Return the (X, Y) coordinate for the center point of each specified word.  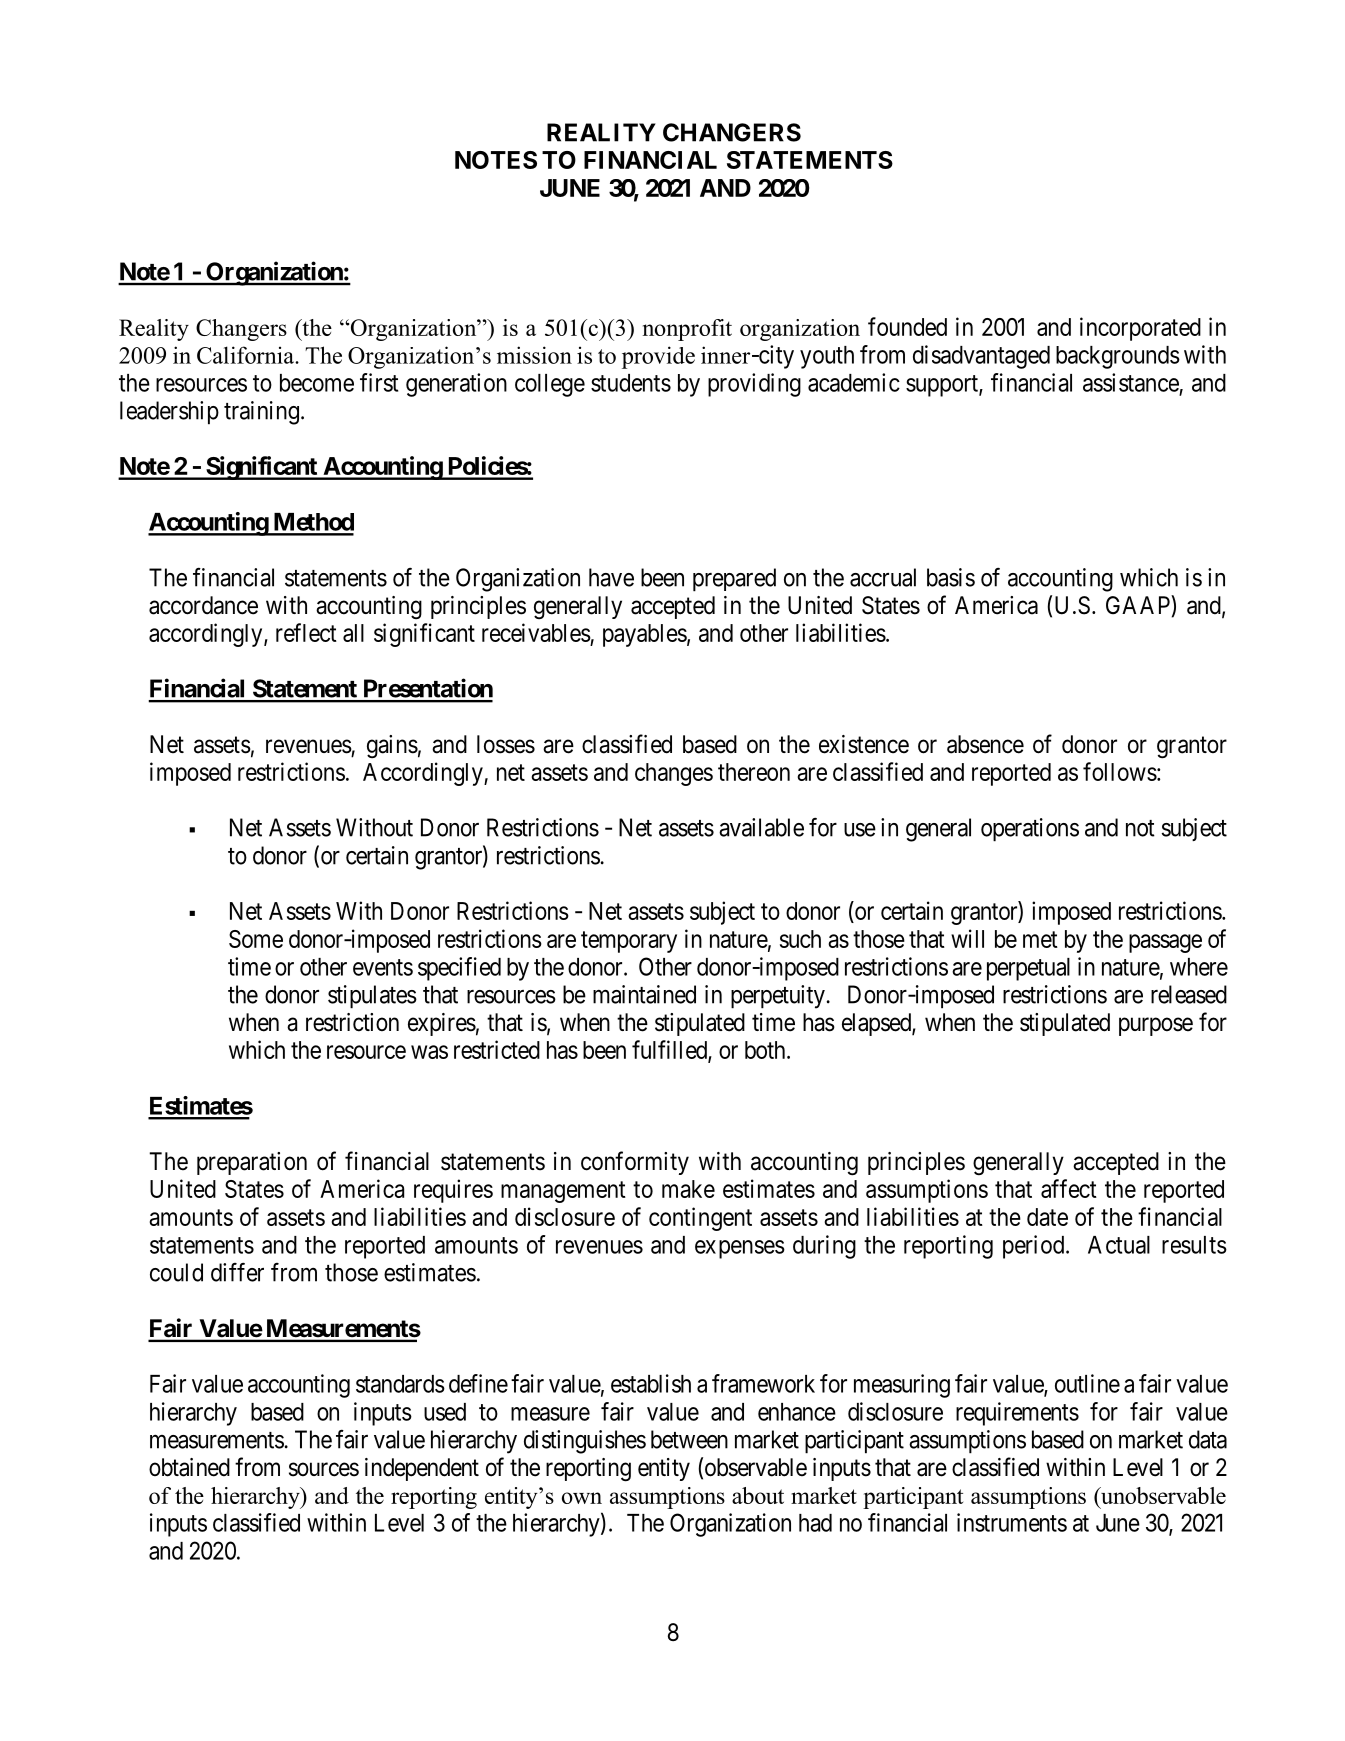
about (758, 1495)
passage (1165, 943)
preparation (252, 1163)
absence (985, 744)
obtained (189, 1467)
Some (256, 939)
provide (658, 357)
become (317, 383)
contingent (700, 1219)
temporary (629, 942)
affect (1069, 1188)
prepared (734, 580)
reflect (306, 632)
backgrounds (1118, 357)
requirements (1017, 1414)
